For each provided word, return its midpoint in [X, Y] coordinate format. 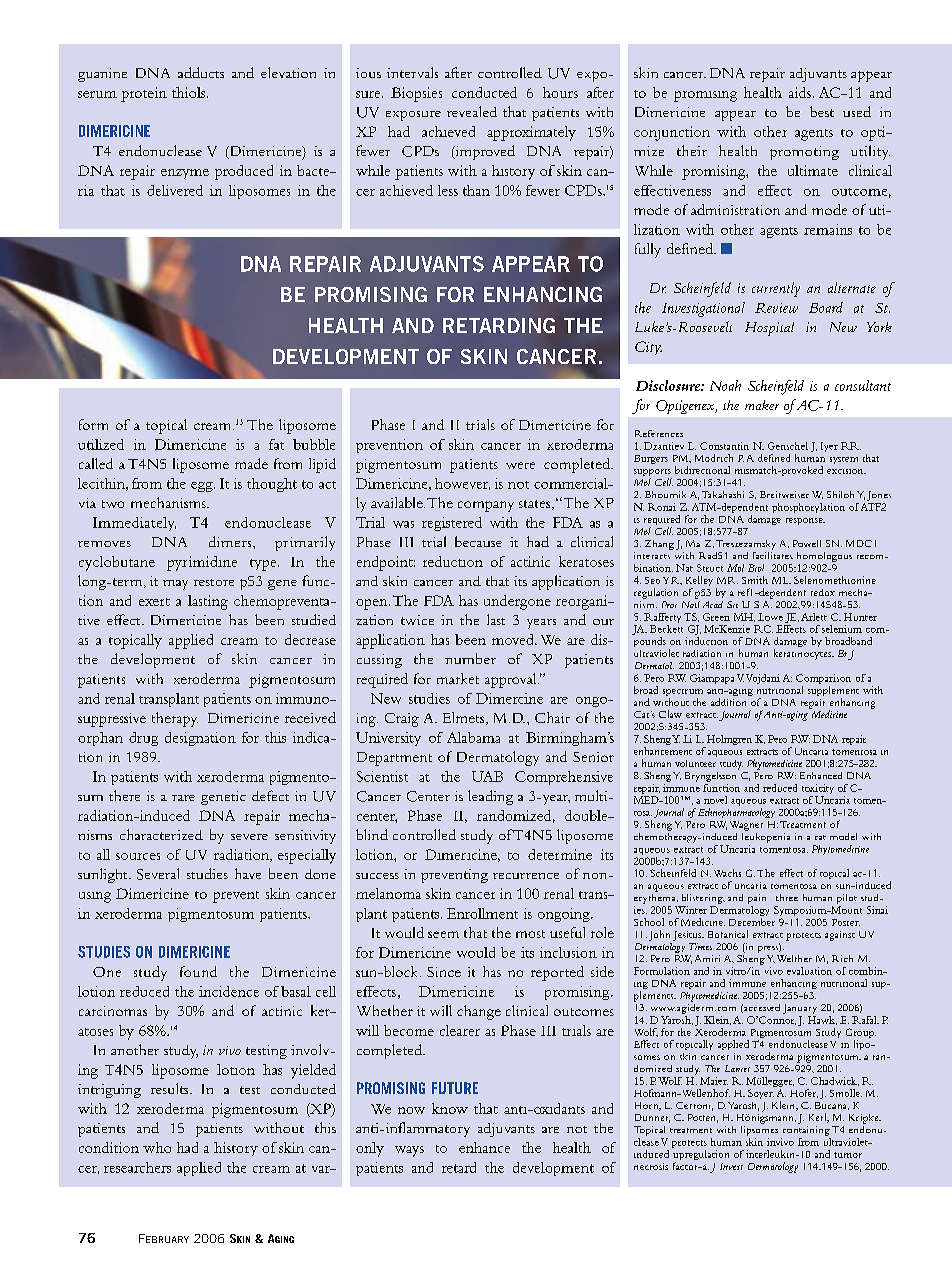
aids [800, 92]
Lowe [770, 617]
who [157, 1147]
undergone [517, 602]
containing [806, 1131]
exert [154, 602]
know [450, 1108]
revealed [472, 111]
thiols [190, 92]
